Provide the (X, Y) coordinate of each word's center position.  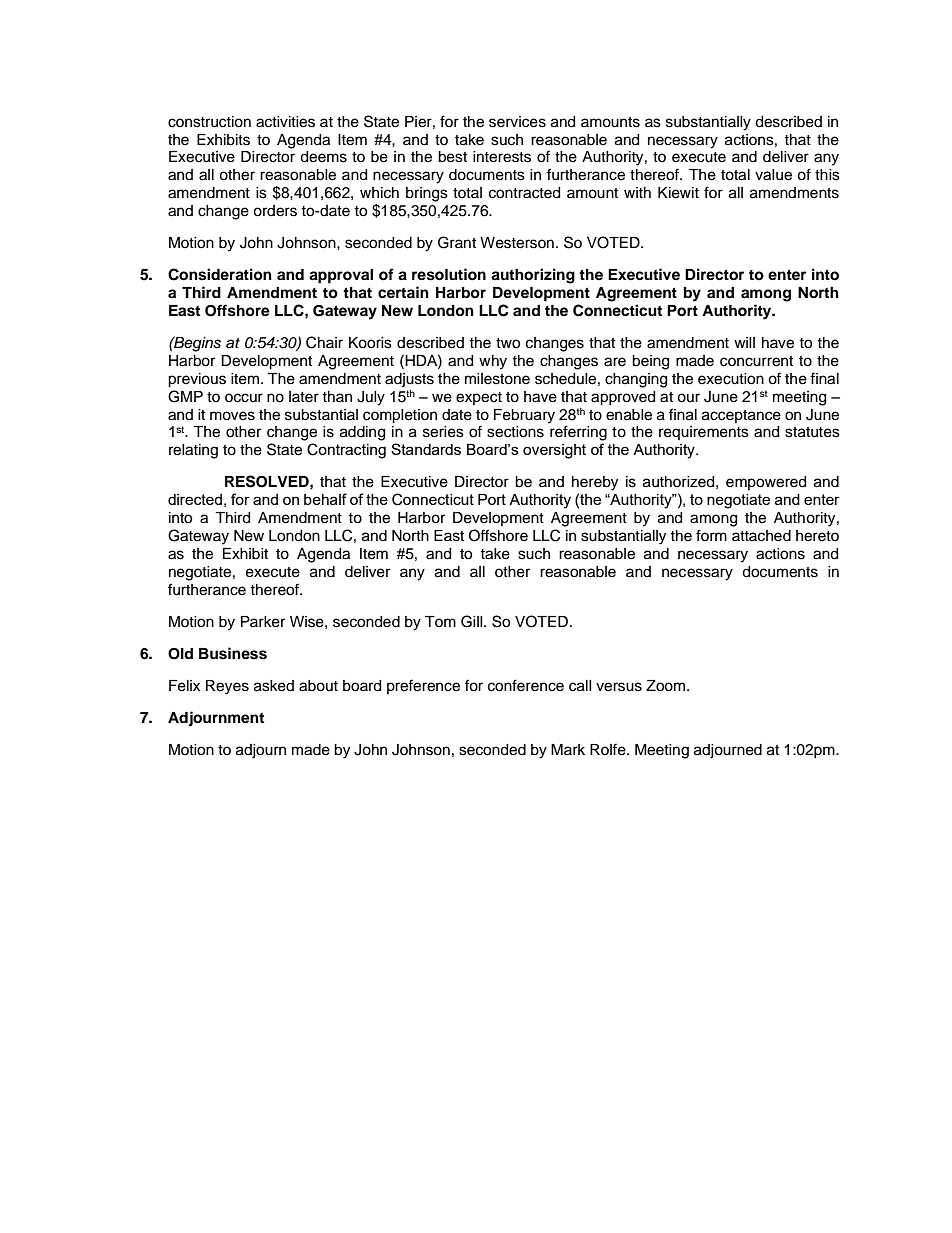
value (773, 175)
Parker (263, 622)
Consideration (220, 274)
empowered (766, 483)
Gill (473, 621)
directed (195, 499)
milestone (497, 379)
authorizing (533, 276)
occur (244, 398)
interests (502, 157)
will (744, 342)
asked (274, 686)
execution (731, 379)
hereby (595, 483)
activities (285, 122)
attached (761, 536)
